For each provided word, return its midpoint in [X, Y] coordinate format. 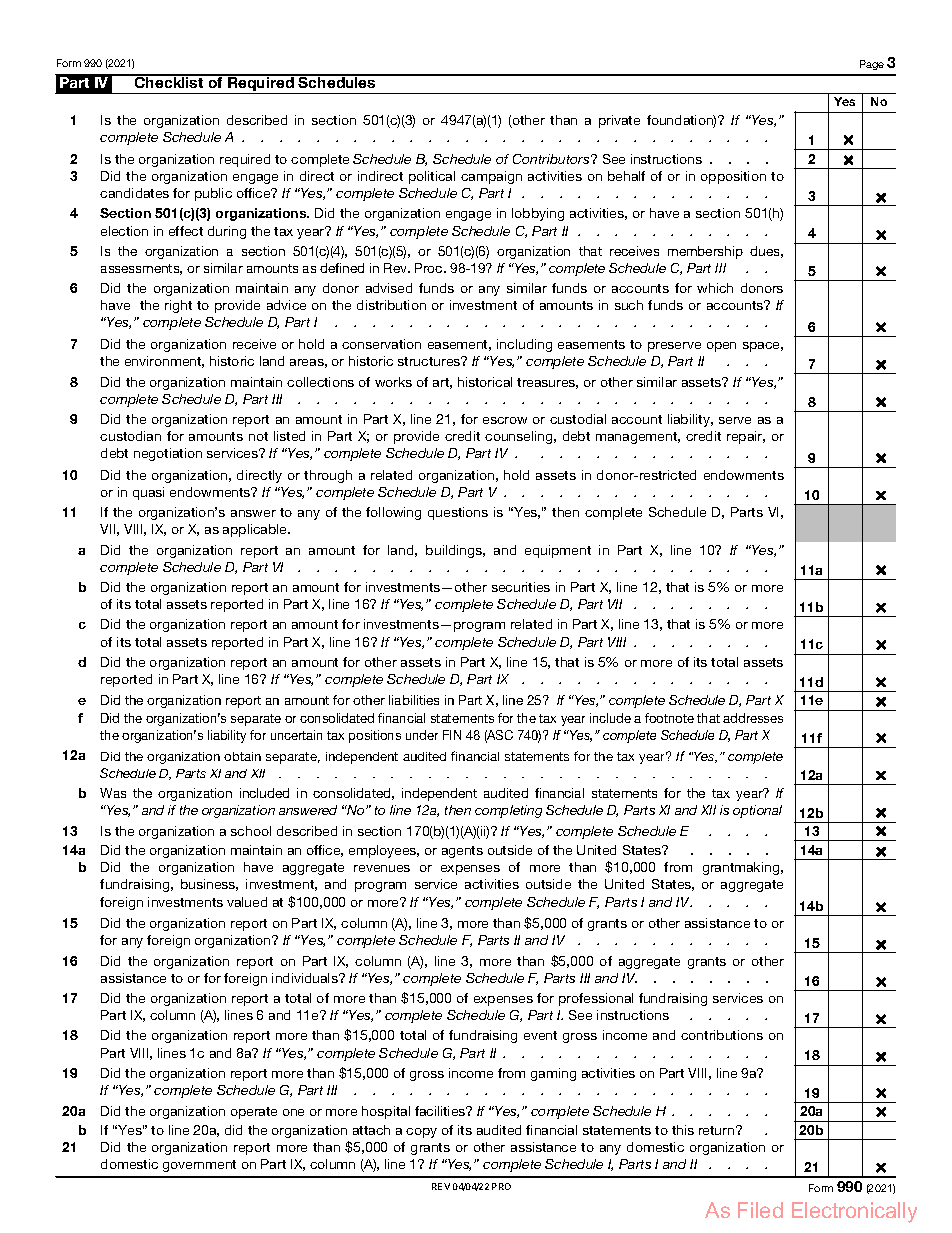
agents [462, 852]
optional [757, 811]
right [178, 306]
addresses [753, 718]
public [213, 194]
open [721, 347]
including [524, 345]
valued [247, 902]
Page [872, 65]
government [199, 1166]
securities [521, 587]
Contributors [552, 159]
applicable [256, 530]
